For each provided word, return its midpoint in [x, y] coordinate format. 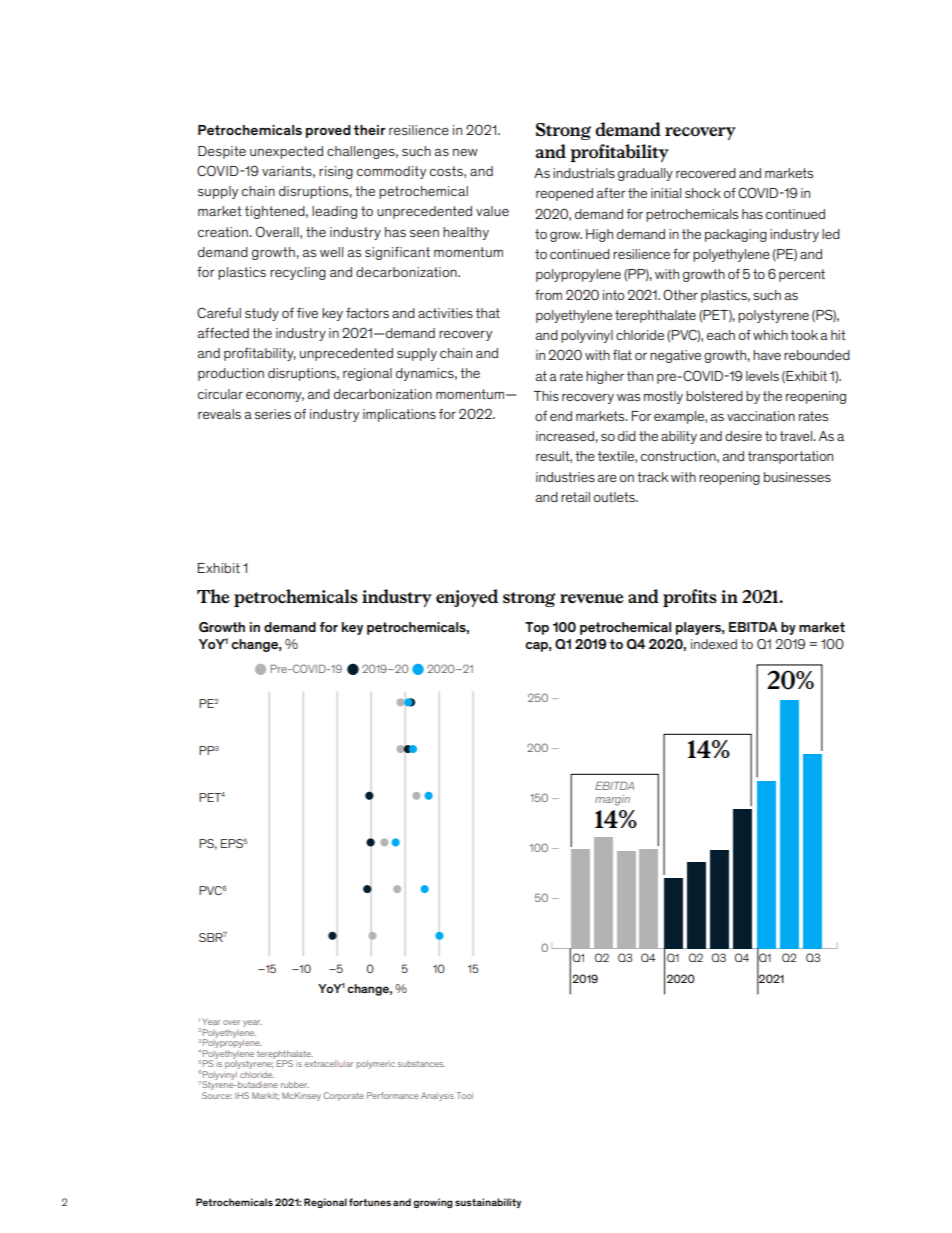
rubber [295, 1084]
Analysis [437, 1096]
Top [537, 628]
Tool [464, 1095]
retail [575, 497]
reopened [564, 194]
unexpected [286, 152]
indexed [714, 644]
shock [703, 193]
